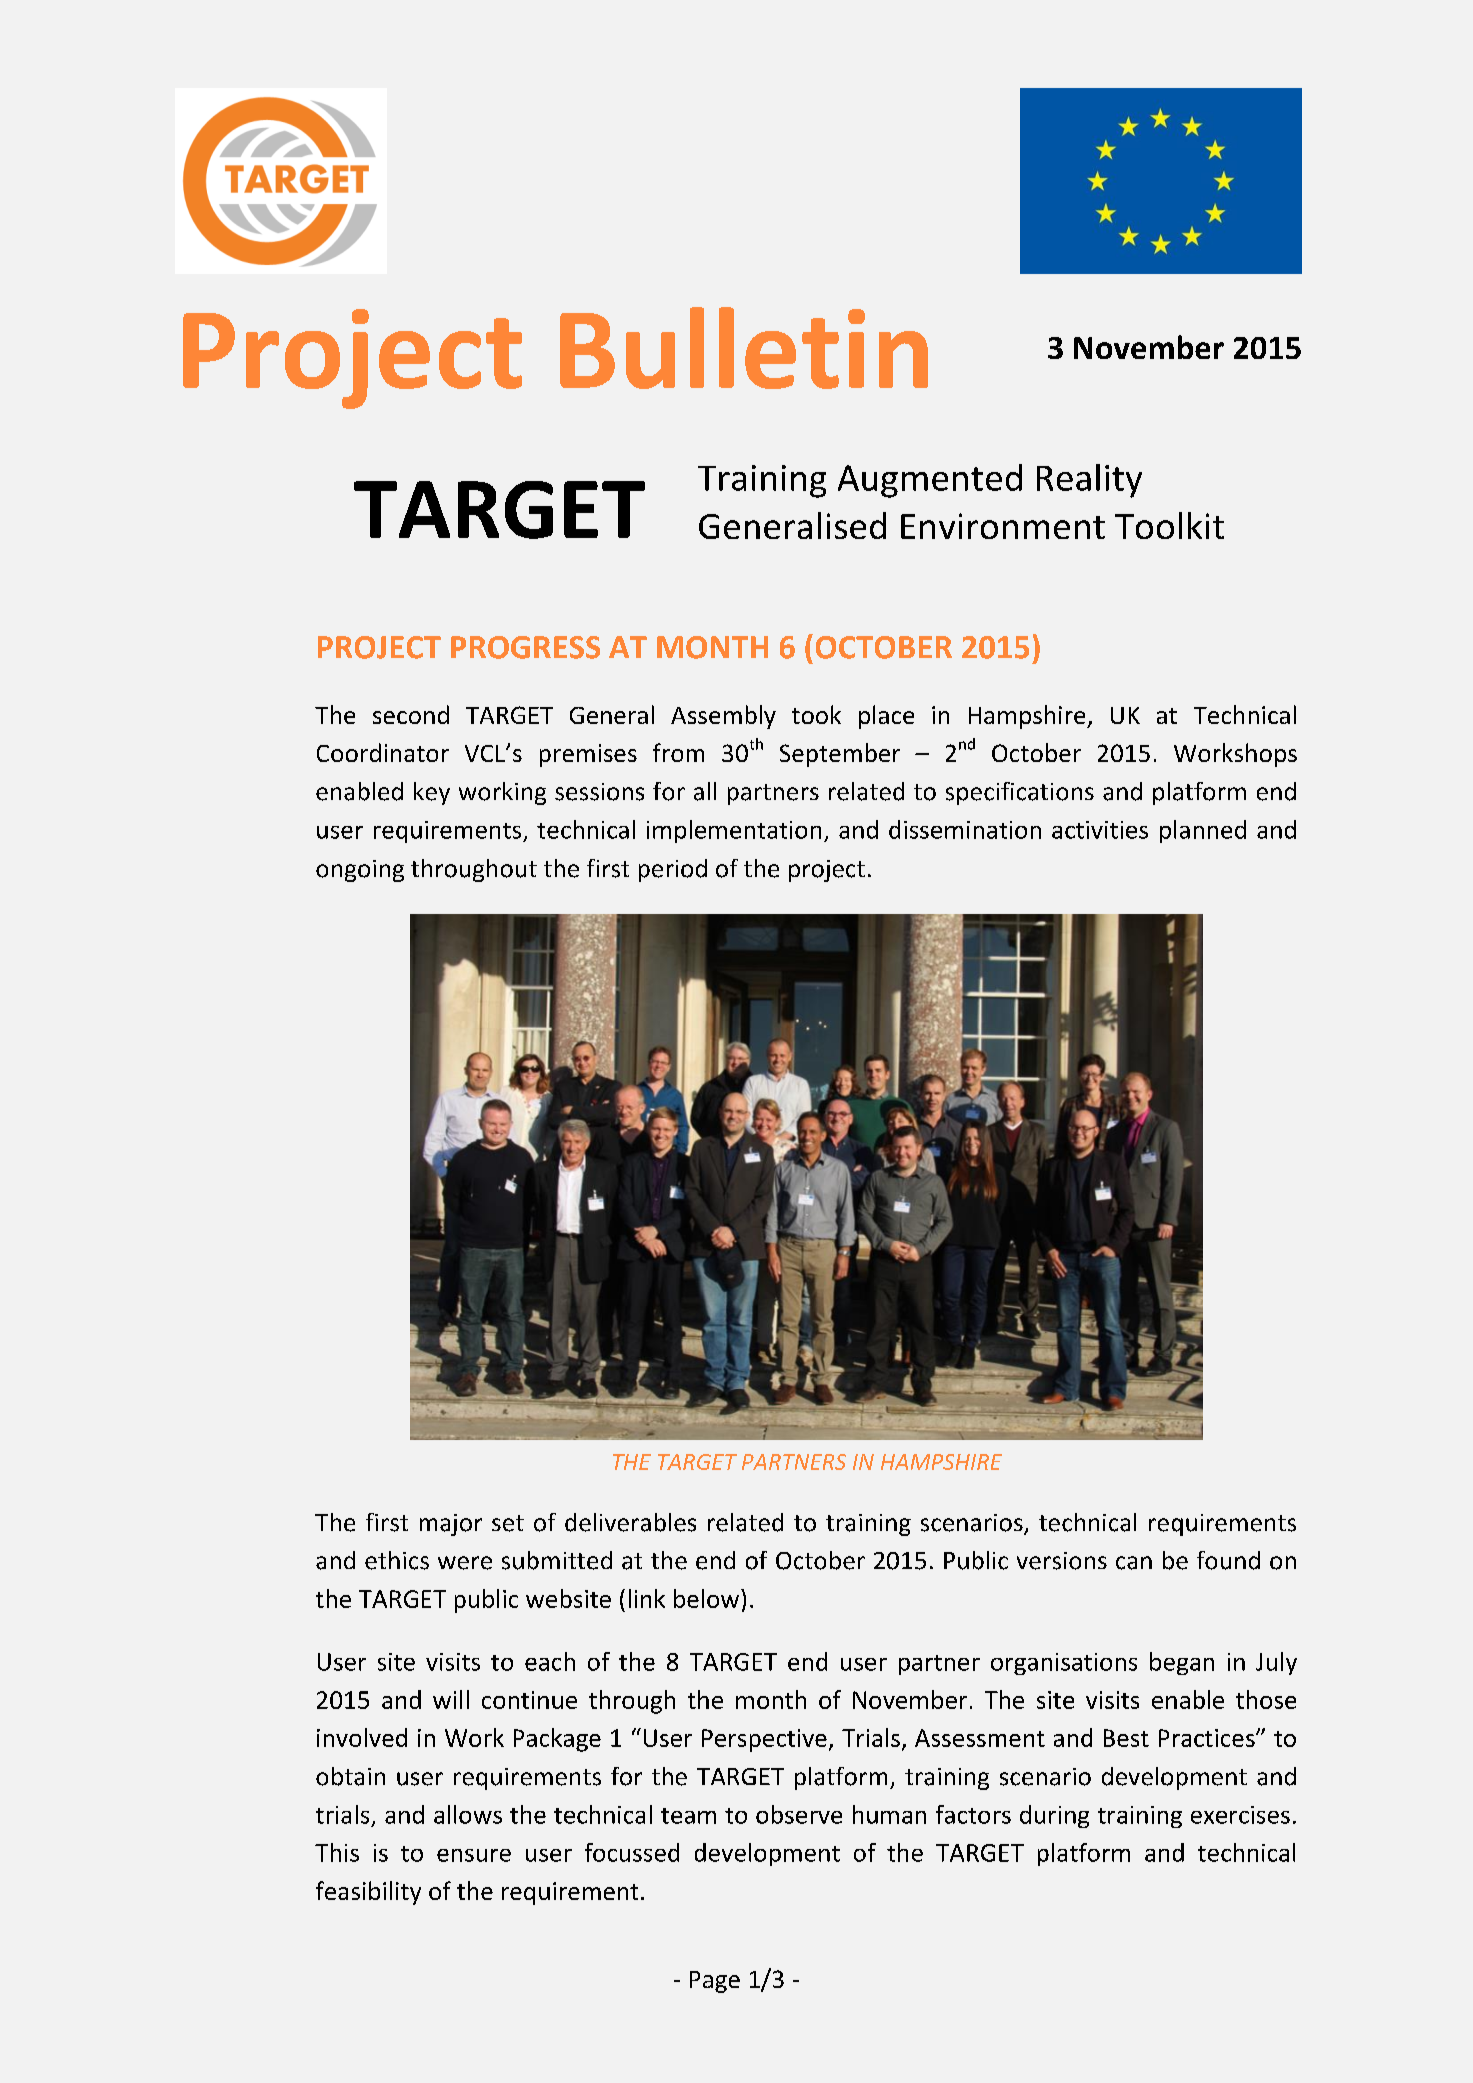  I want to click on can, so click(1134, 1563).
